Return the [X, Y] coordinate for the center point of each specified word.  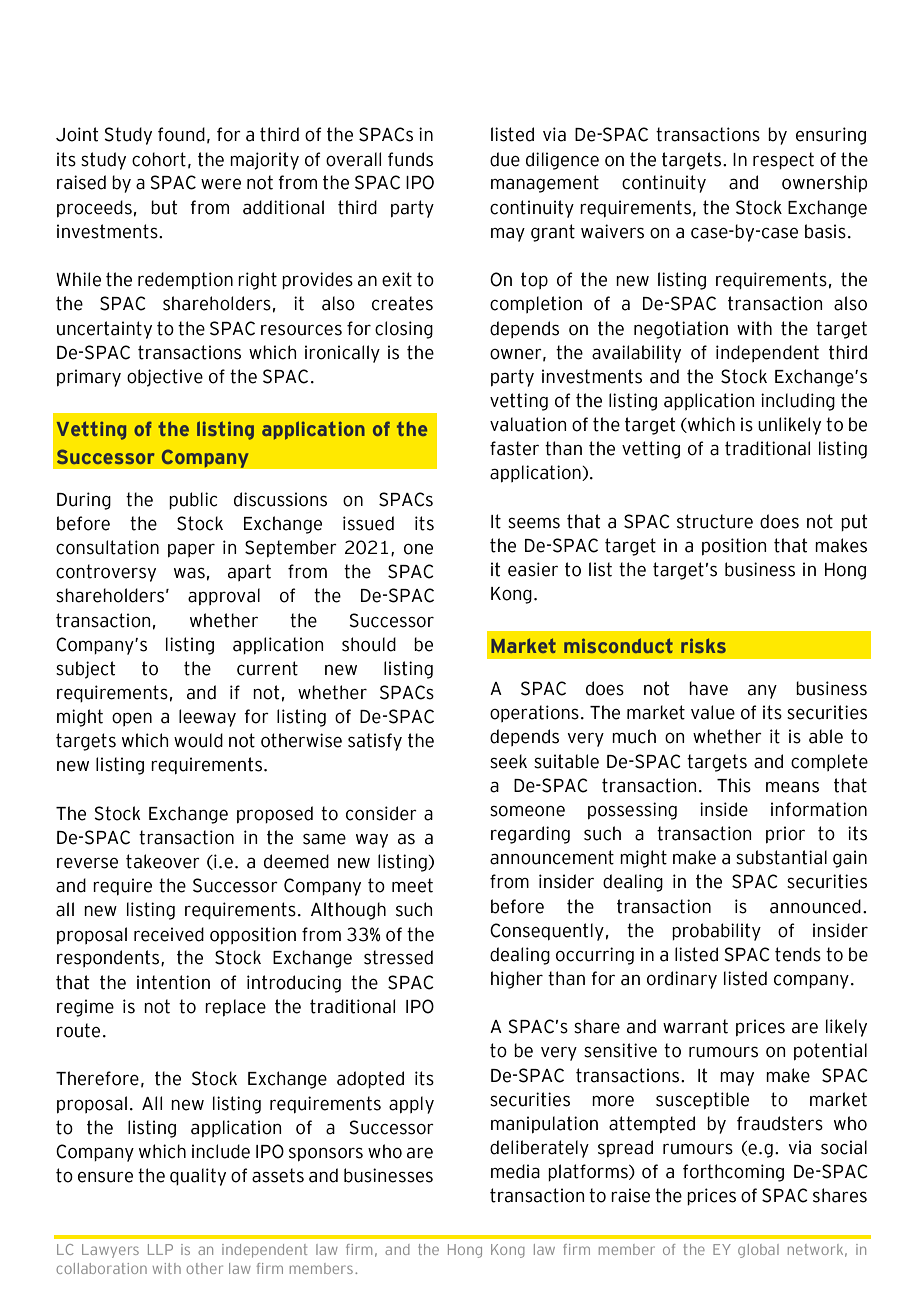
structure [715, 521]
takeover [163, 861]
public [193, 500]
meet [412, 885]
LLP [160, 1249]
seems [534, 523]
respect [783, 160]
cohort [159, 159]
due [505, 159]
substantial [781, 857]
